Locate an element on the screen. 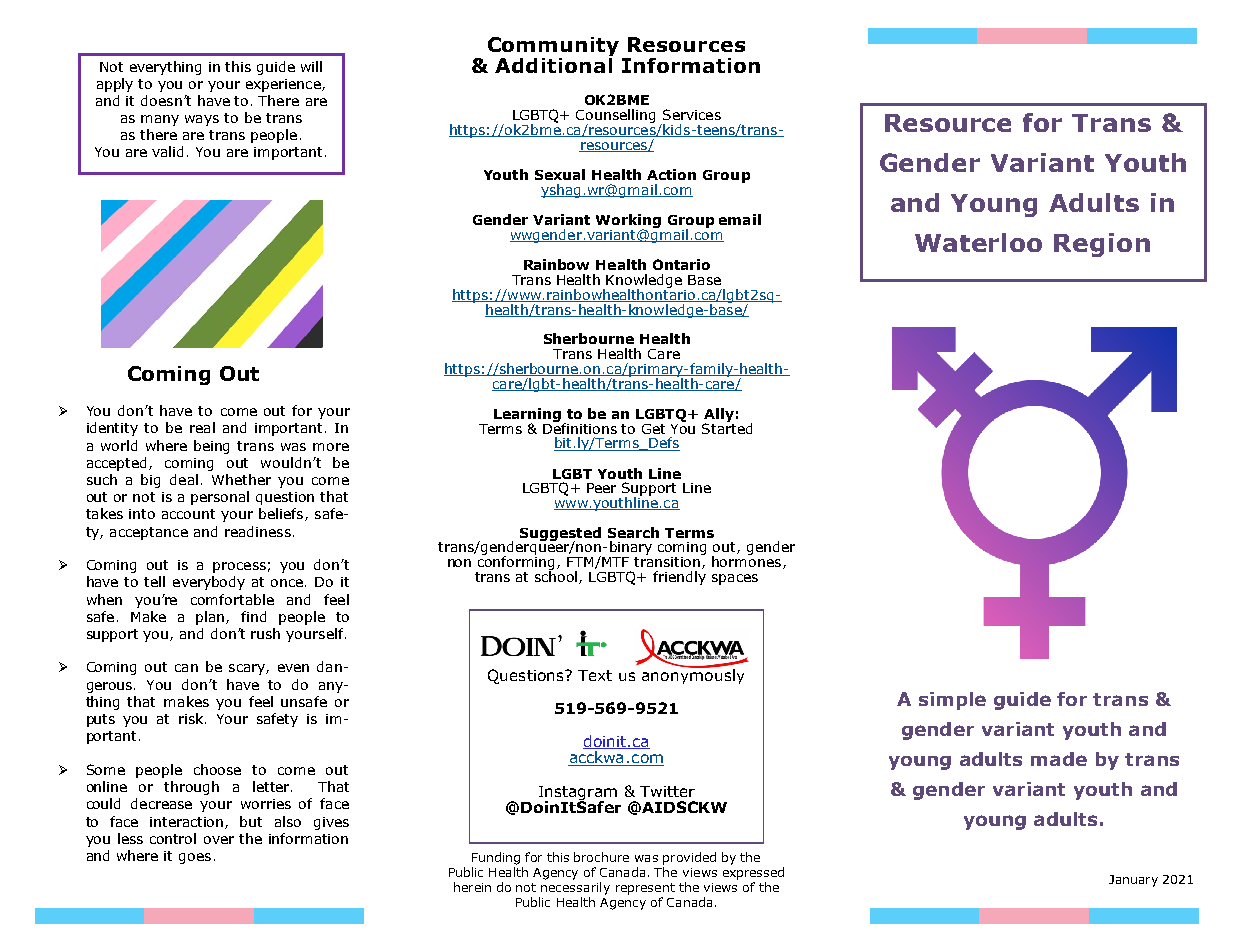 The width and height of the screenshot is (1233, 952). Additional is located at coordinates (554, 64).
